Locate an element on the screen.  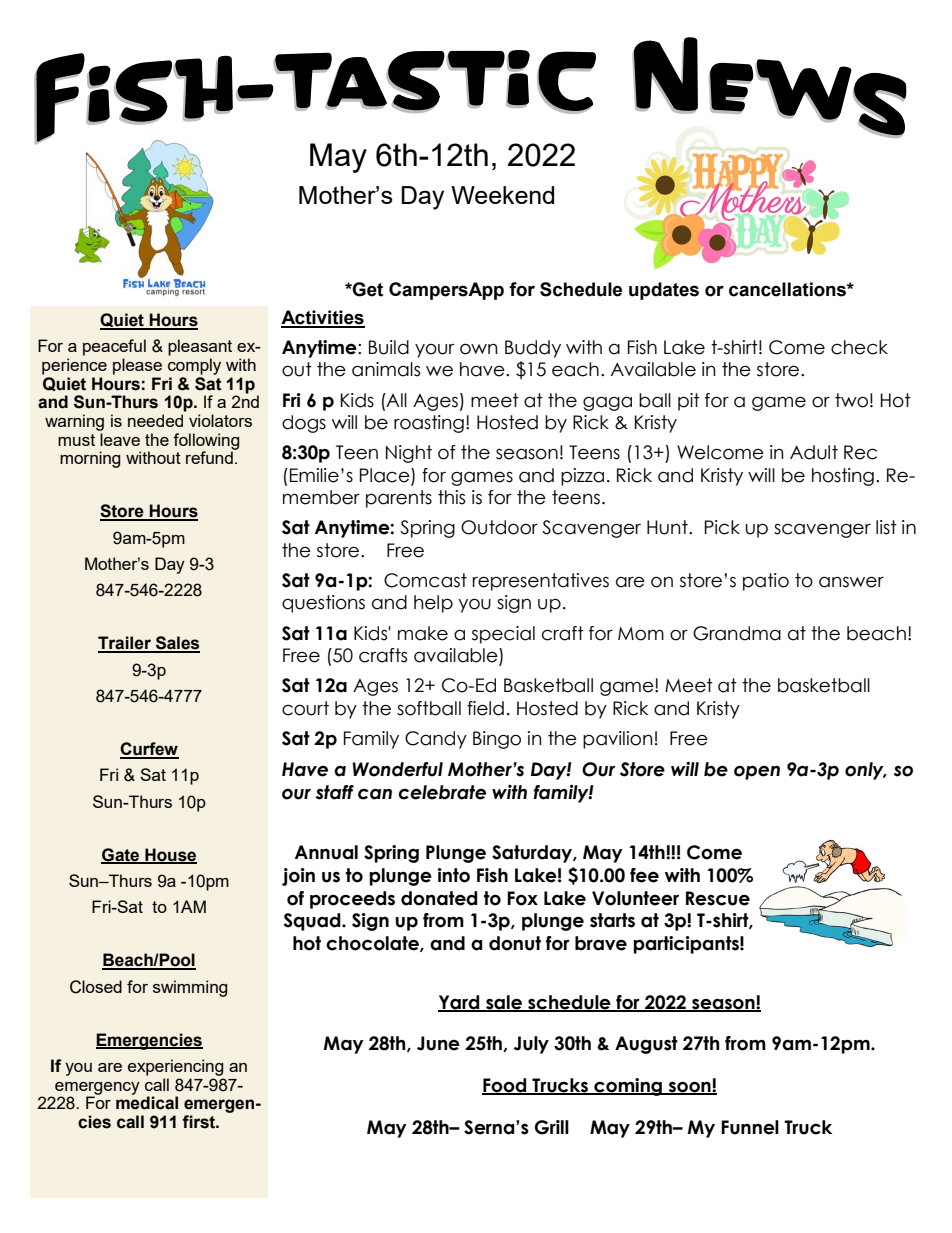
Weekend is located at coordinates (502, 195).
